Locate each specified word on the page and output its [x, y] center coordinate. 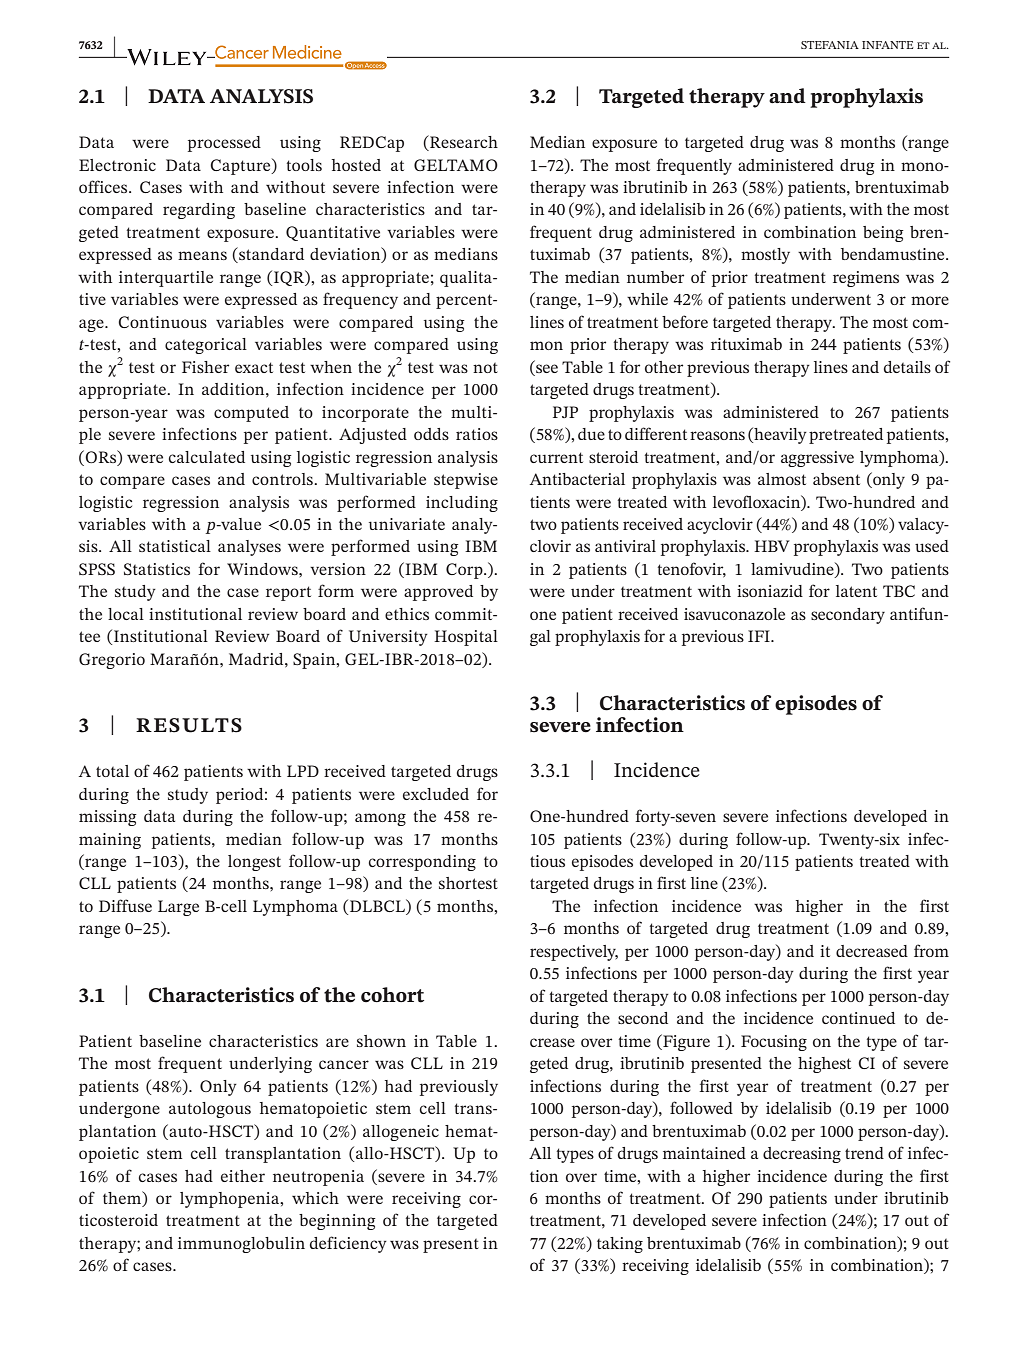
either [243, 1176]
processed [224, 144]
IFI [760, 636]
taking [620, 1245]
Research [463, 143]
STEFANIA [830, 45]
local [126, 614]
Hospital [466, 638]
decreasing [802, 1155]
